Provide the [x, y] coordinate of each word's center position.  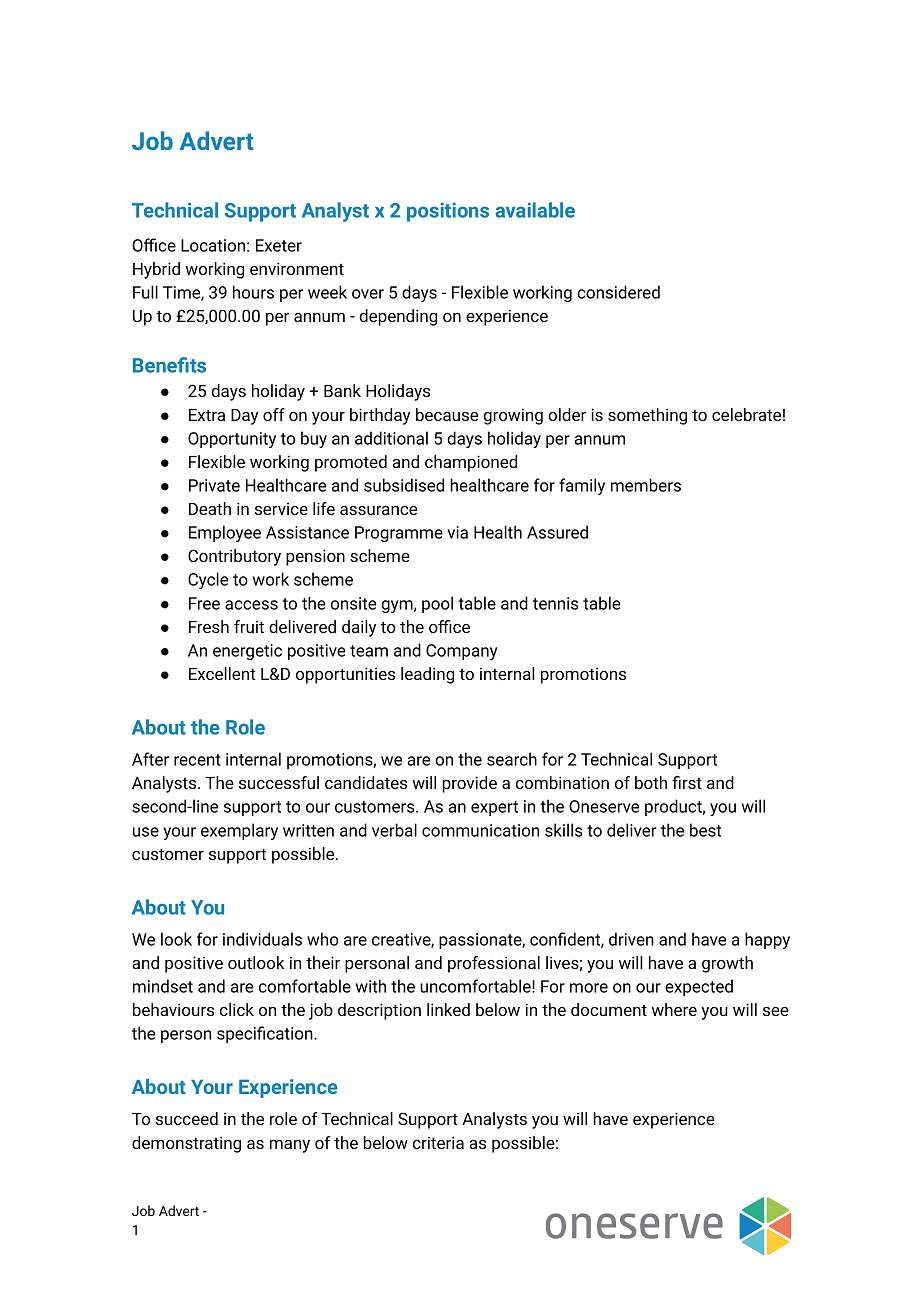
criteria [438, 1142]
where [674, 1009]
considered [618, 292]
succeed [187, 1118]
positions [448, 212]
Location [213, 245]
